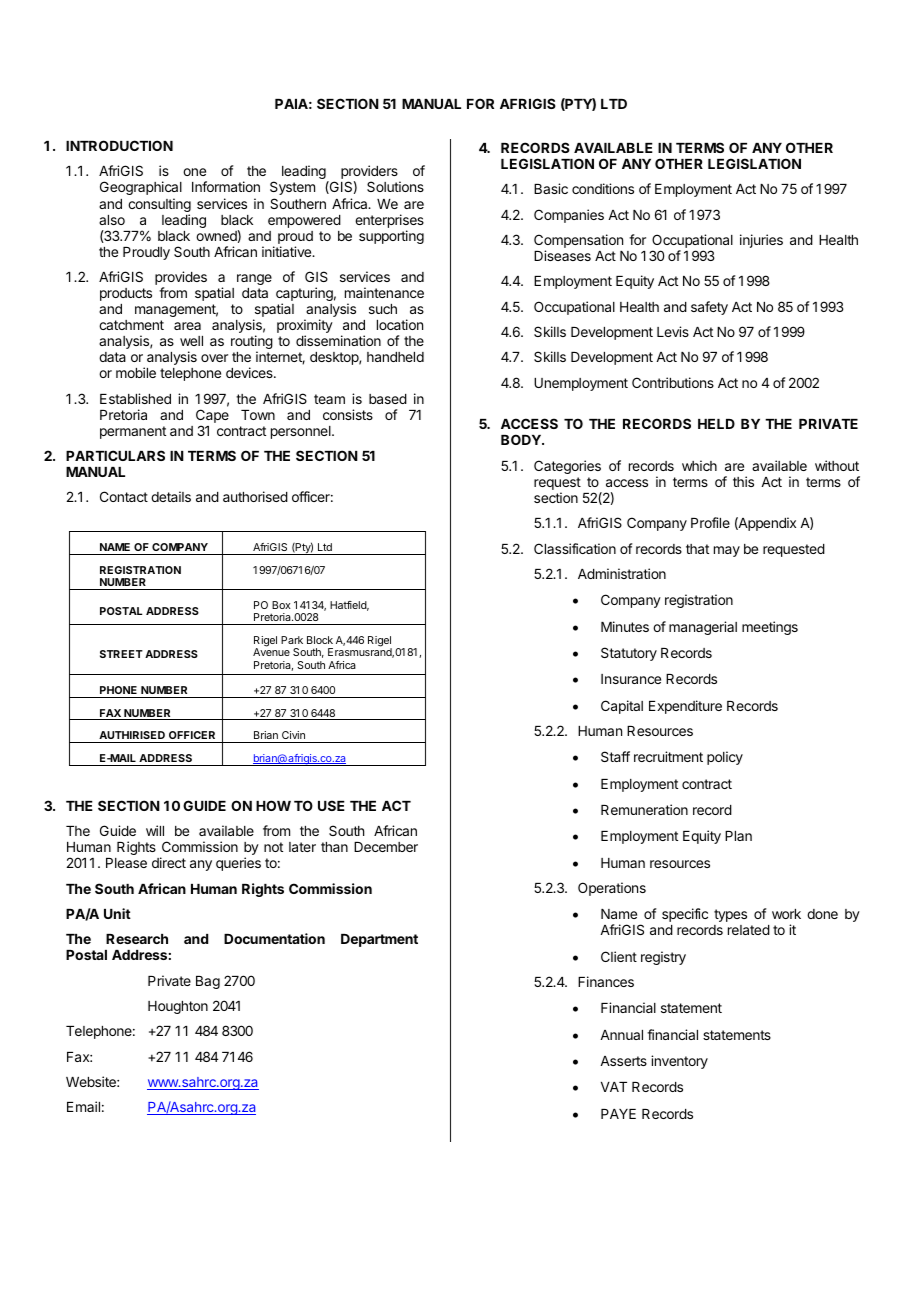  What do you see at coordinates (761, 241) in the image?
I see `injuries` at bounding box center [761, 241].
